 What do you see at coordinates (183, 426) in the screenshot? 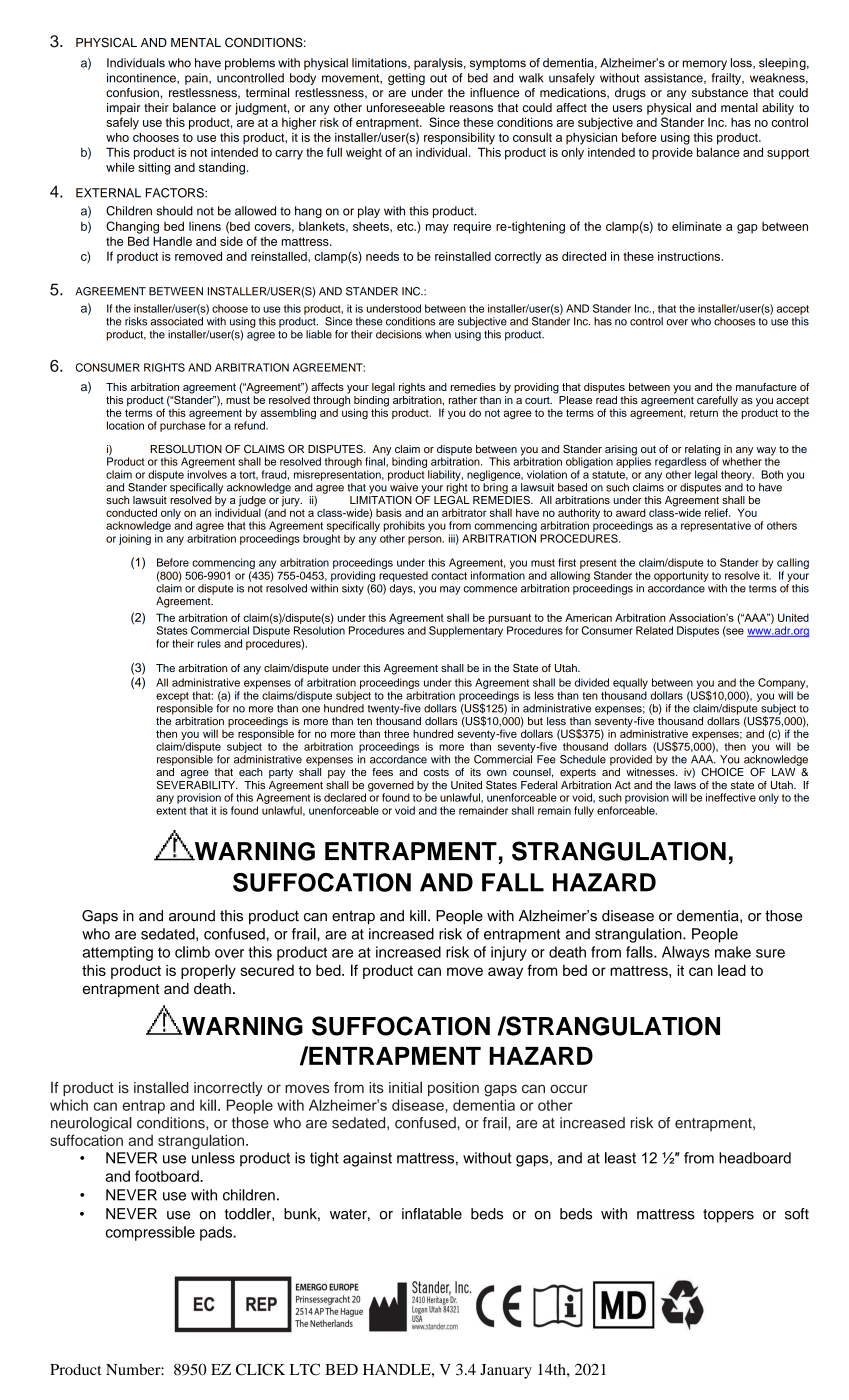
I see `purchase` at bounding box center [183, 426].
